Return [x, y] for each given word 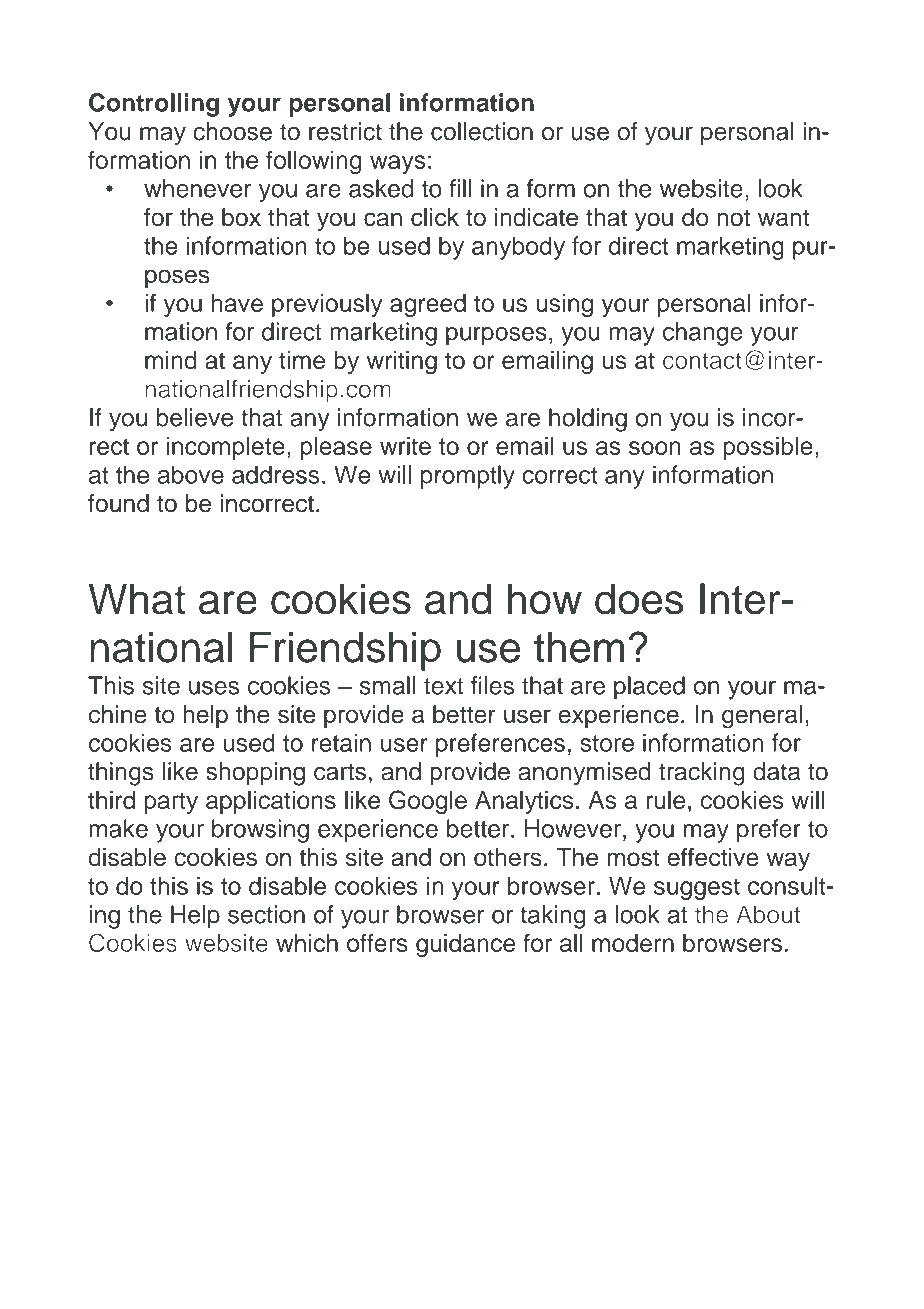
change [703, 334]
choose [232, 131]
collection [482, 131]
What [137, 599]
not [733, 218]
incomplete [226, 448]
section [266, 914]
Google [428, 802]
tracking [702, 774]
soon [655, 448]
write [405, 446]
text [443, 686]
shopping [255, 774]
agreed [428, 305]
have [237, 303]
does [639, 599]
